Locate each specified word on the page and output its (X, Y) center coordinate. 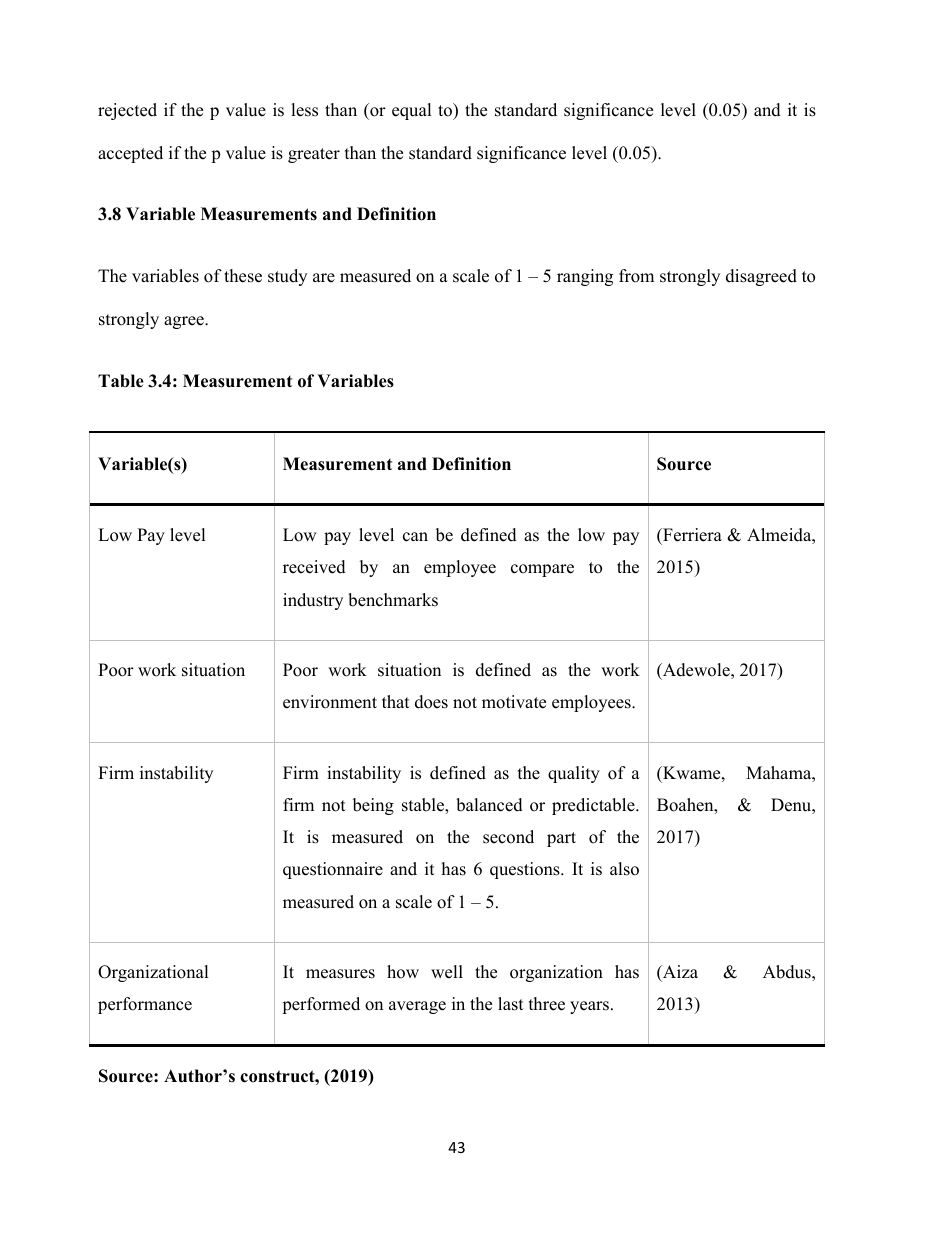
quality (574, 774)
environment (330, 702)
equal (412, 111)
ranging (585, 277)
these (243, 276)
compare (542, 570)
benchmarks (393, 600)
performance (145, 1005)
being (373, 806)
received (314, 567)
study (287, 277)
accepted (130, 154)
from (636, 276)
